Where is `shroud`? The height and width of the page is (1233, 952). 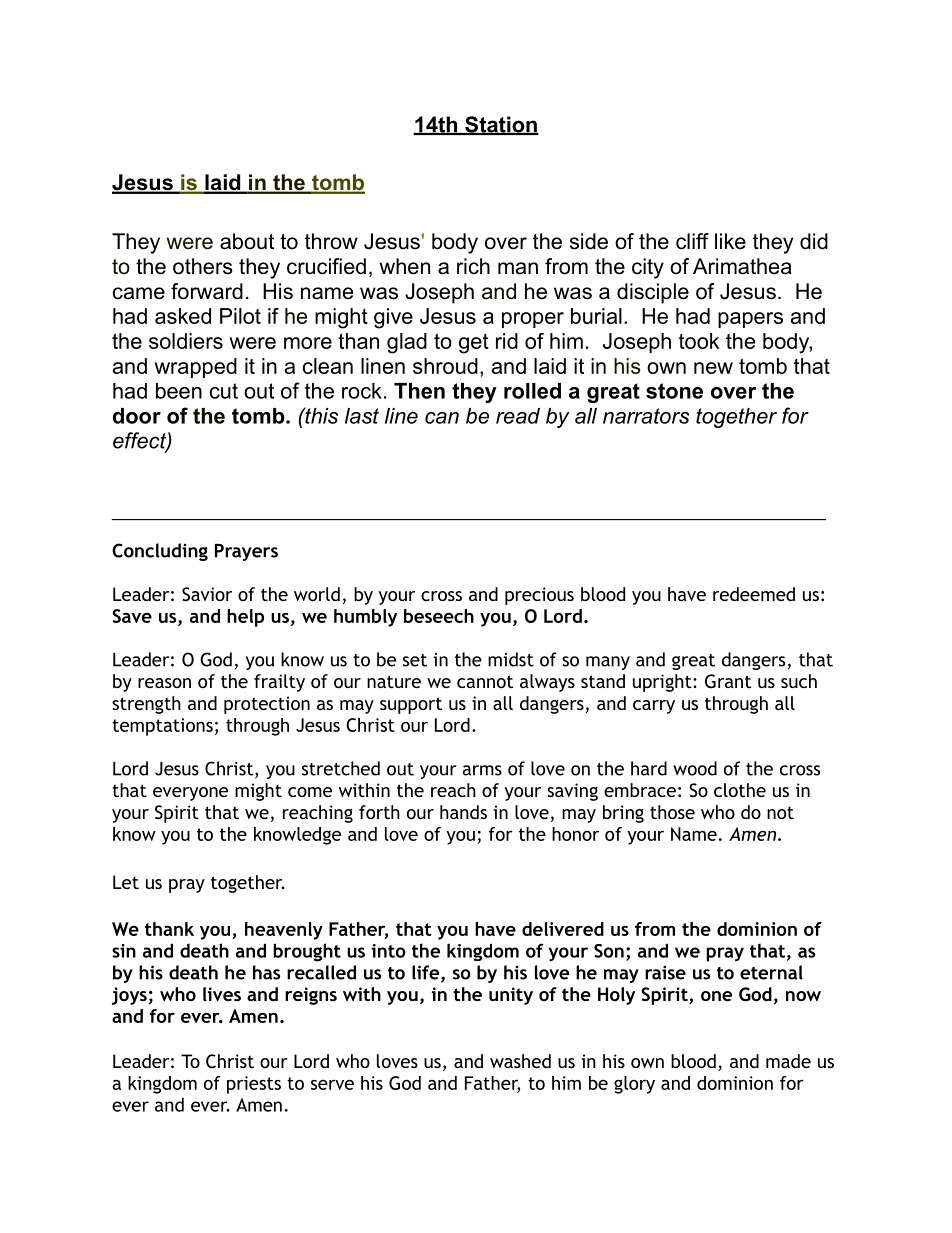 shroud is located at coordinates (445, 366).
